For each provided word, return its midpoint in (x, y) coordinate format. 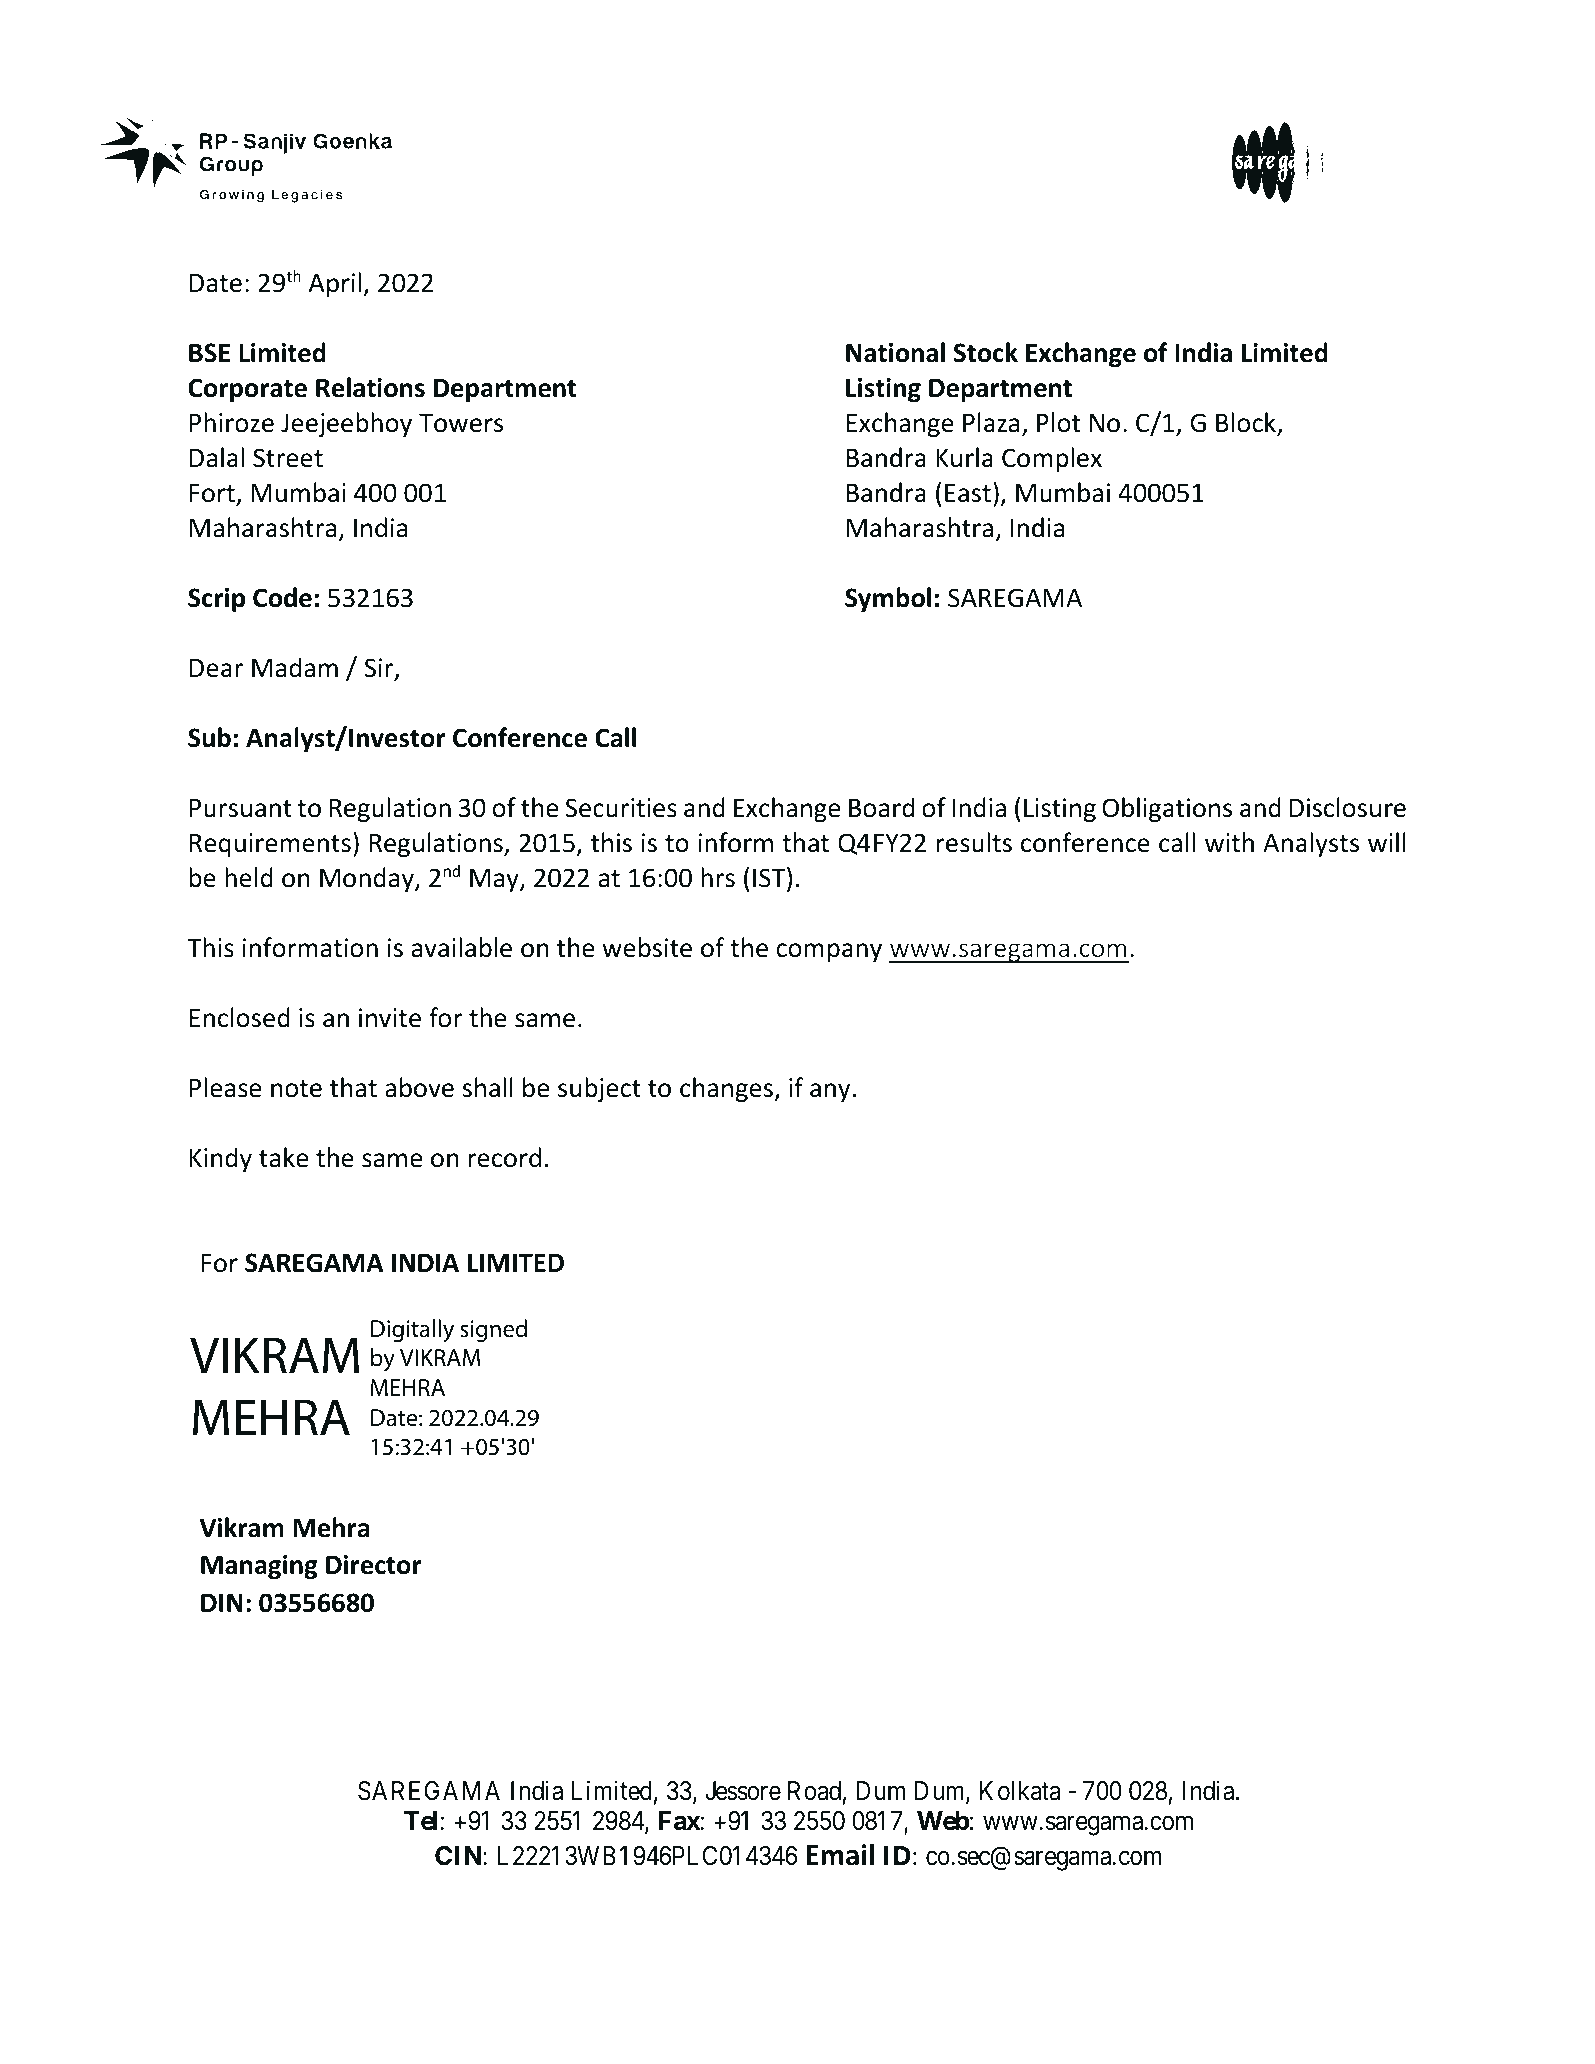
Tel (420, 1821)
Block (1247, 424)
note (296, 1089)
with (1229, 842)
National (895, 352)
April (336, 284)
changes (727, 1089)
